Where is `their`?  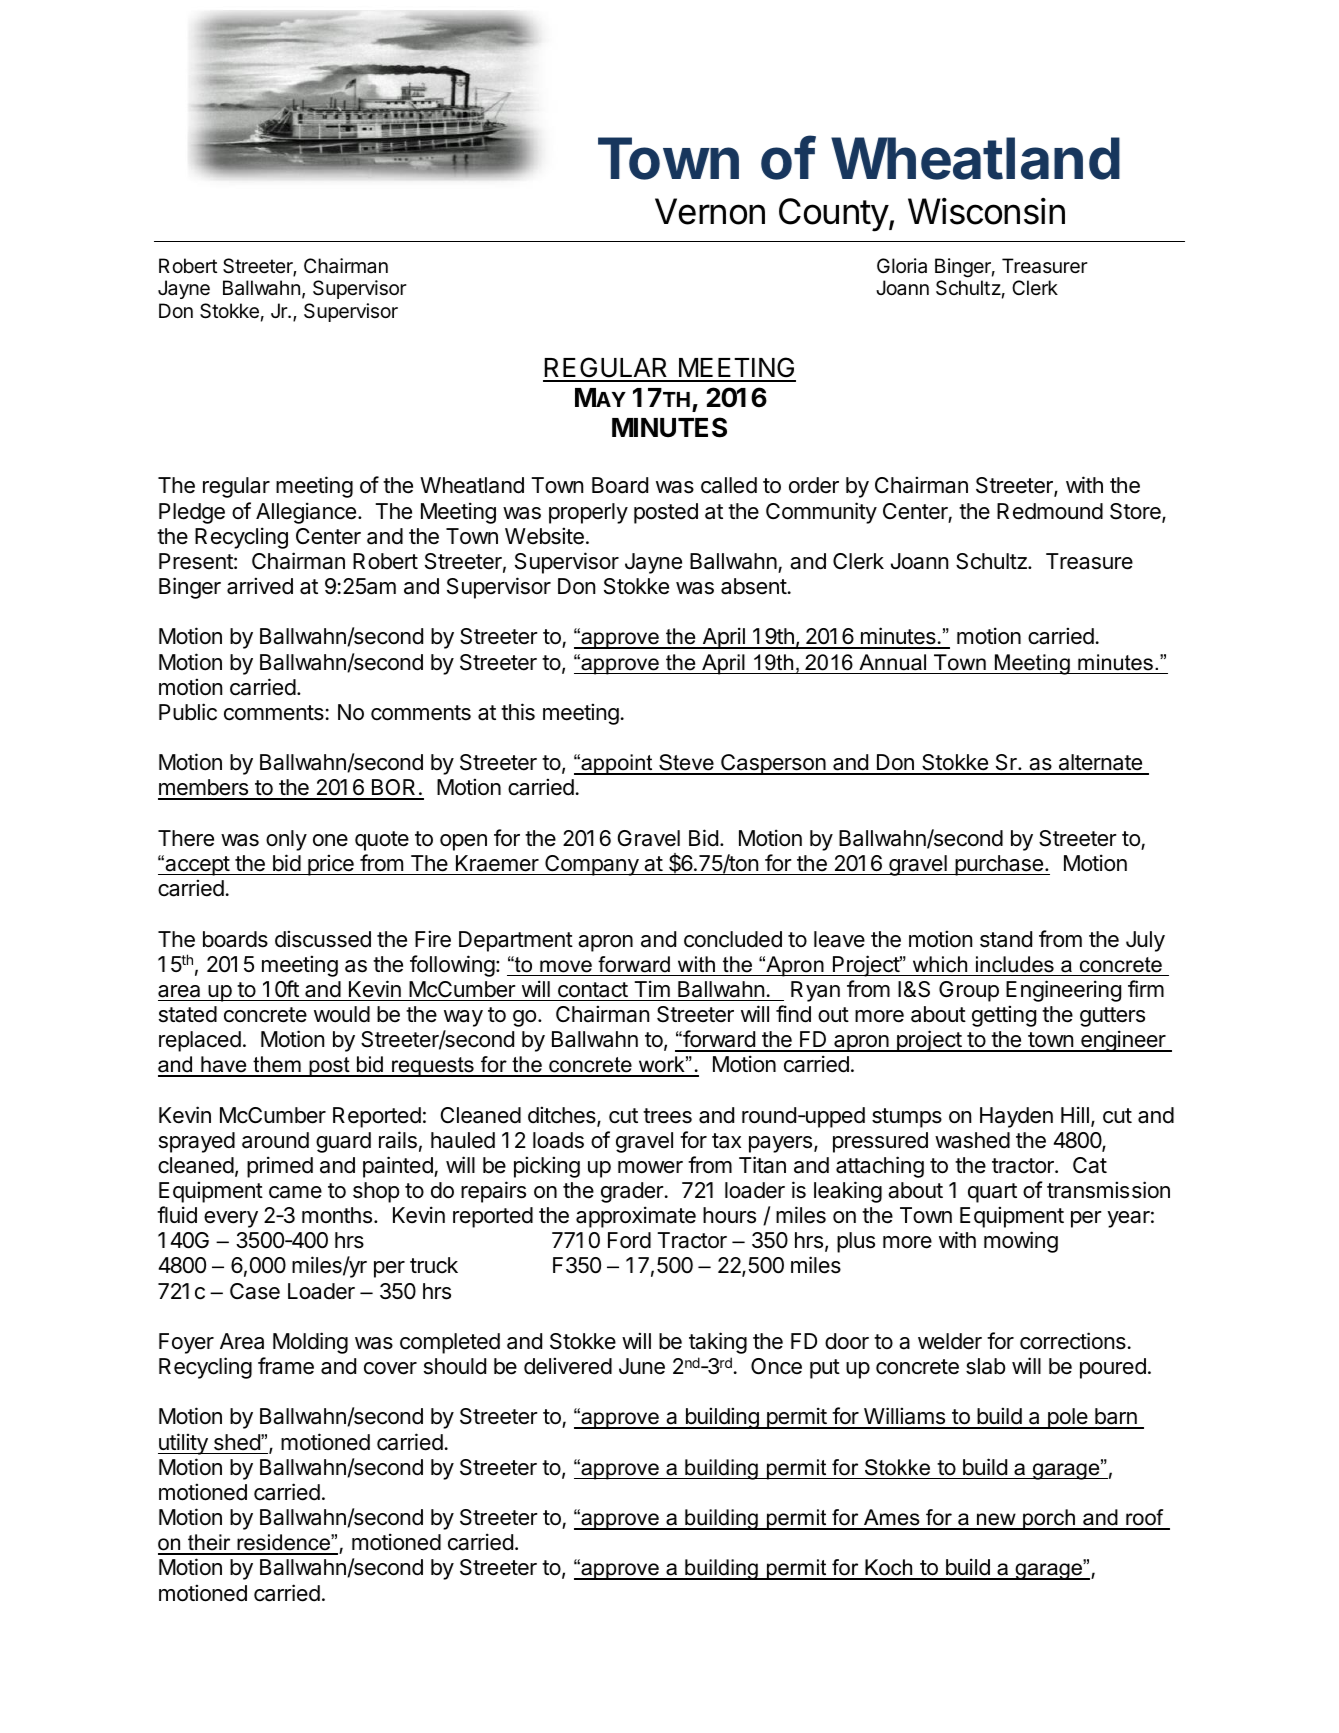
their is located at coordinates (209, 1544).
